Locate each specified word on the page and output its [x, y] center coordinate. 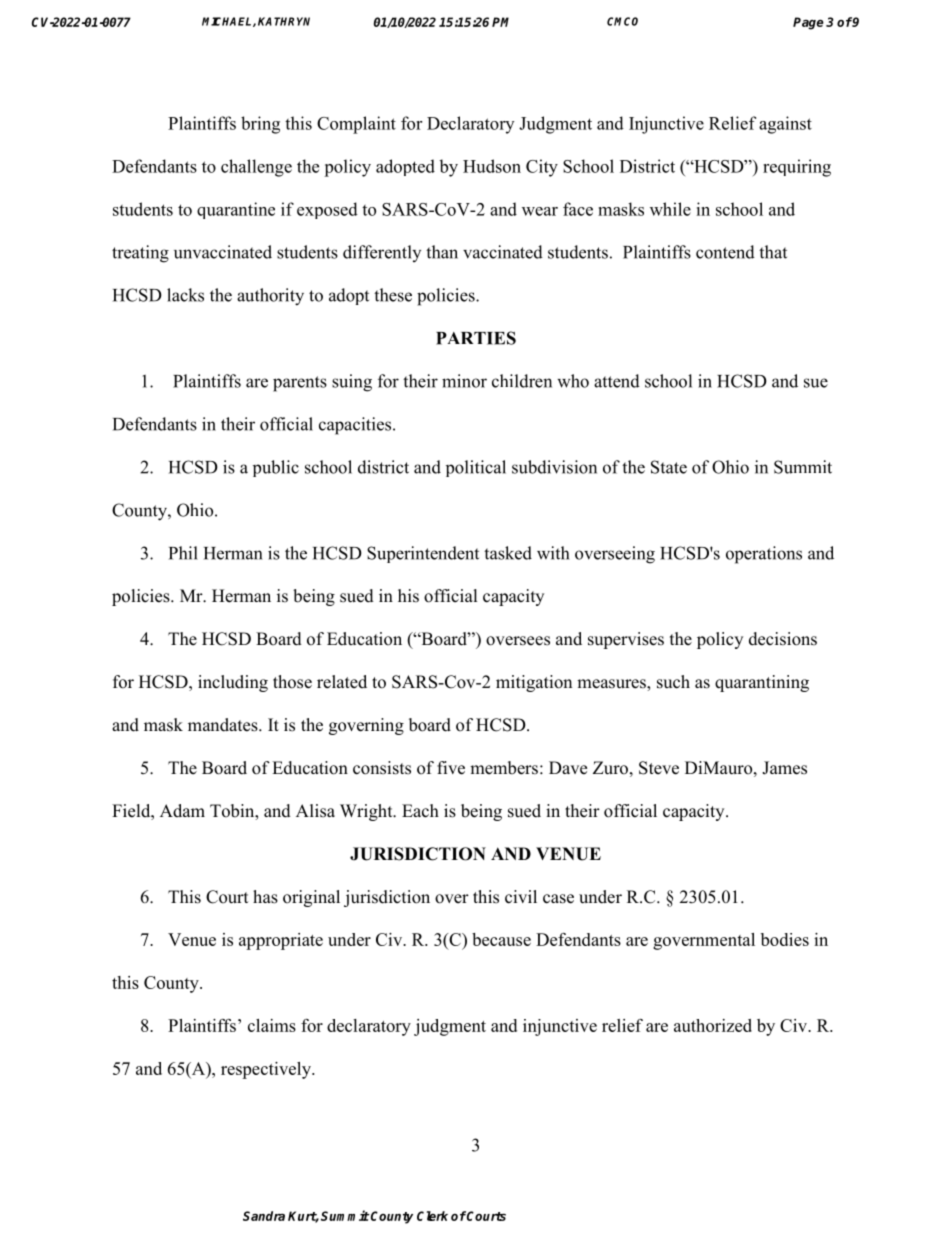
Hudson [492, 166]
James [784, 768]
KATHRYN [284, 21]
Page [808, 23]
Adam [182, 810]
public [276, 468]
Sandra [264, 1216]
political [476, 468]
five [451, 768]
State [669, 467]
